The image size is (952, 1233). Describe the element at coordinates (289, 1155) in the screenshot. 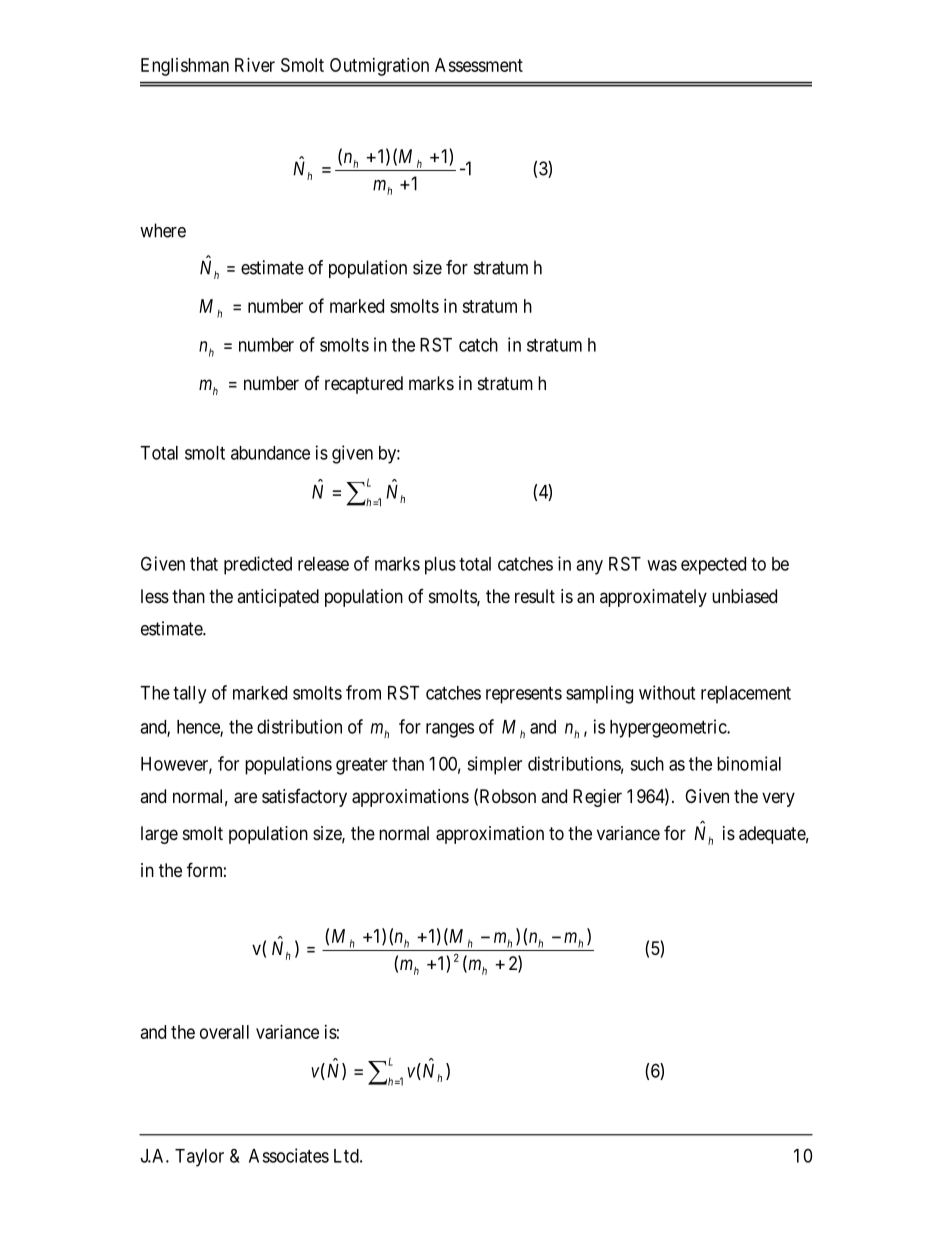

I see `Associates` at that location.
